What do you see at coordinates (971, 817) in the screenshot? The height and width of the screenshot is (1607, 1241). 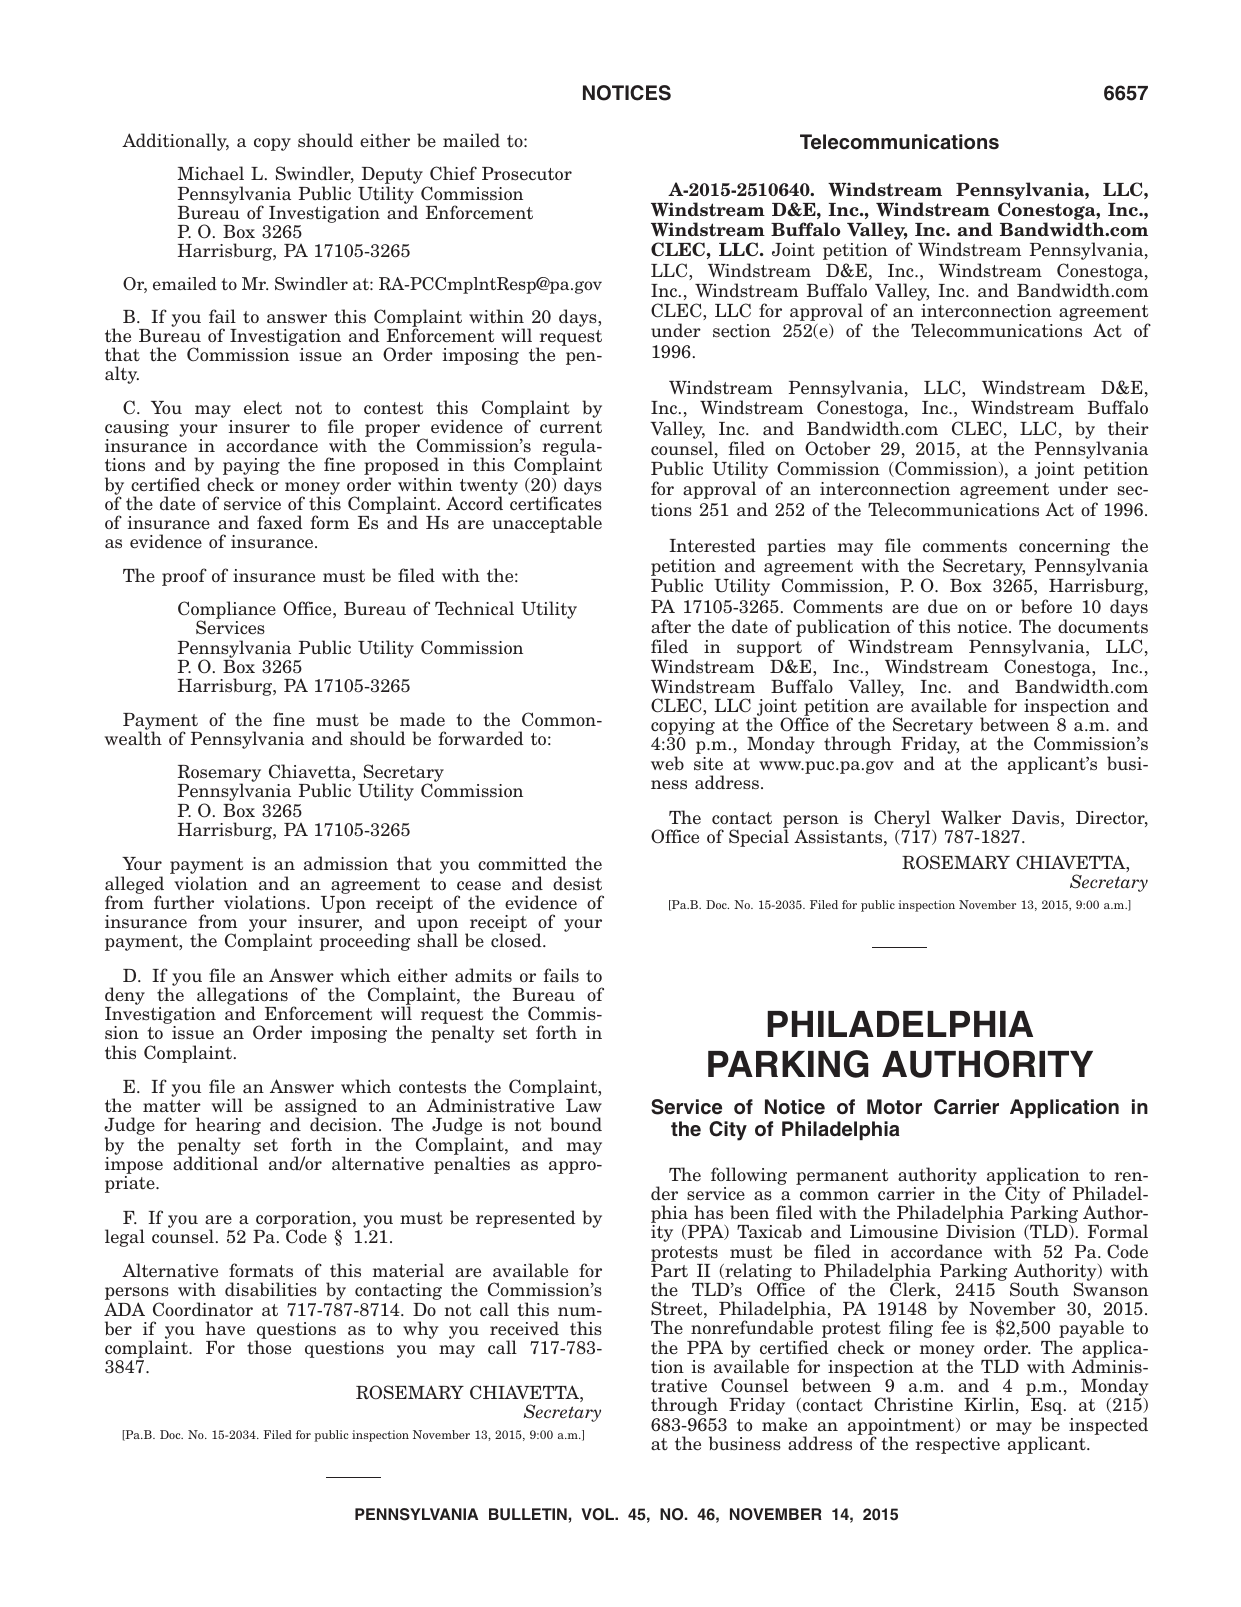 I see `Walker` at bounding box center [971, 817].
